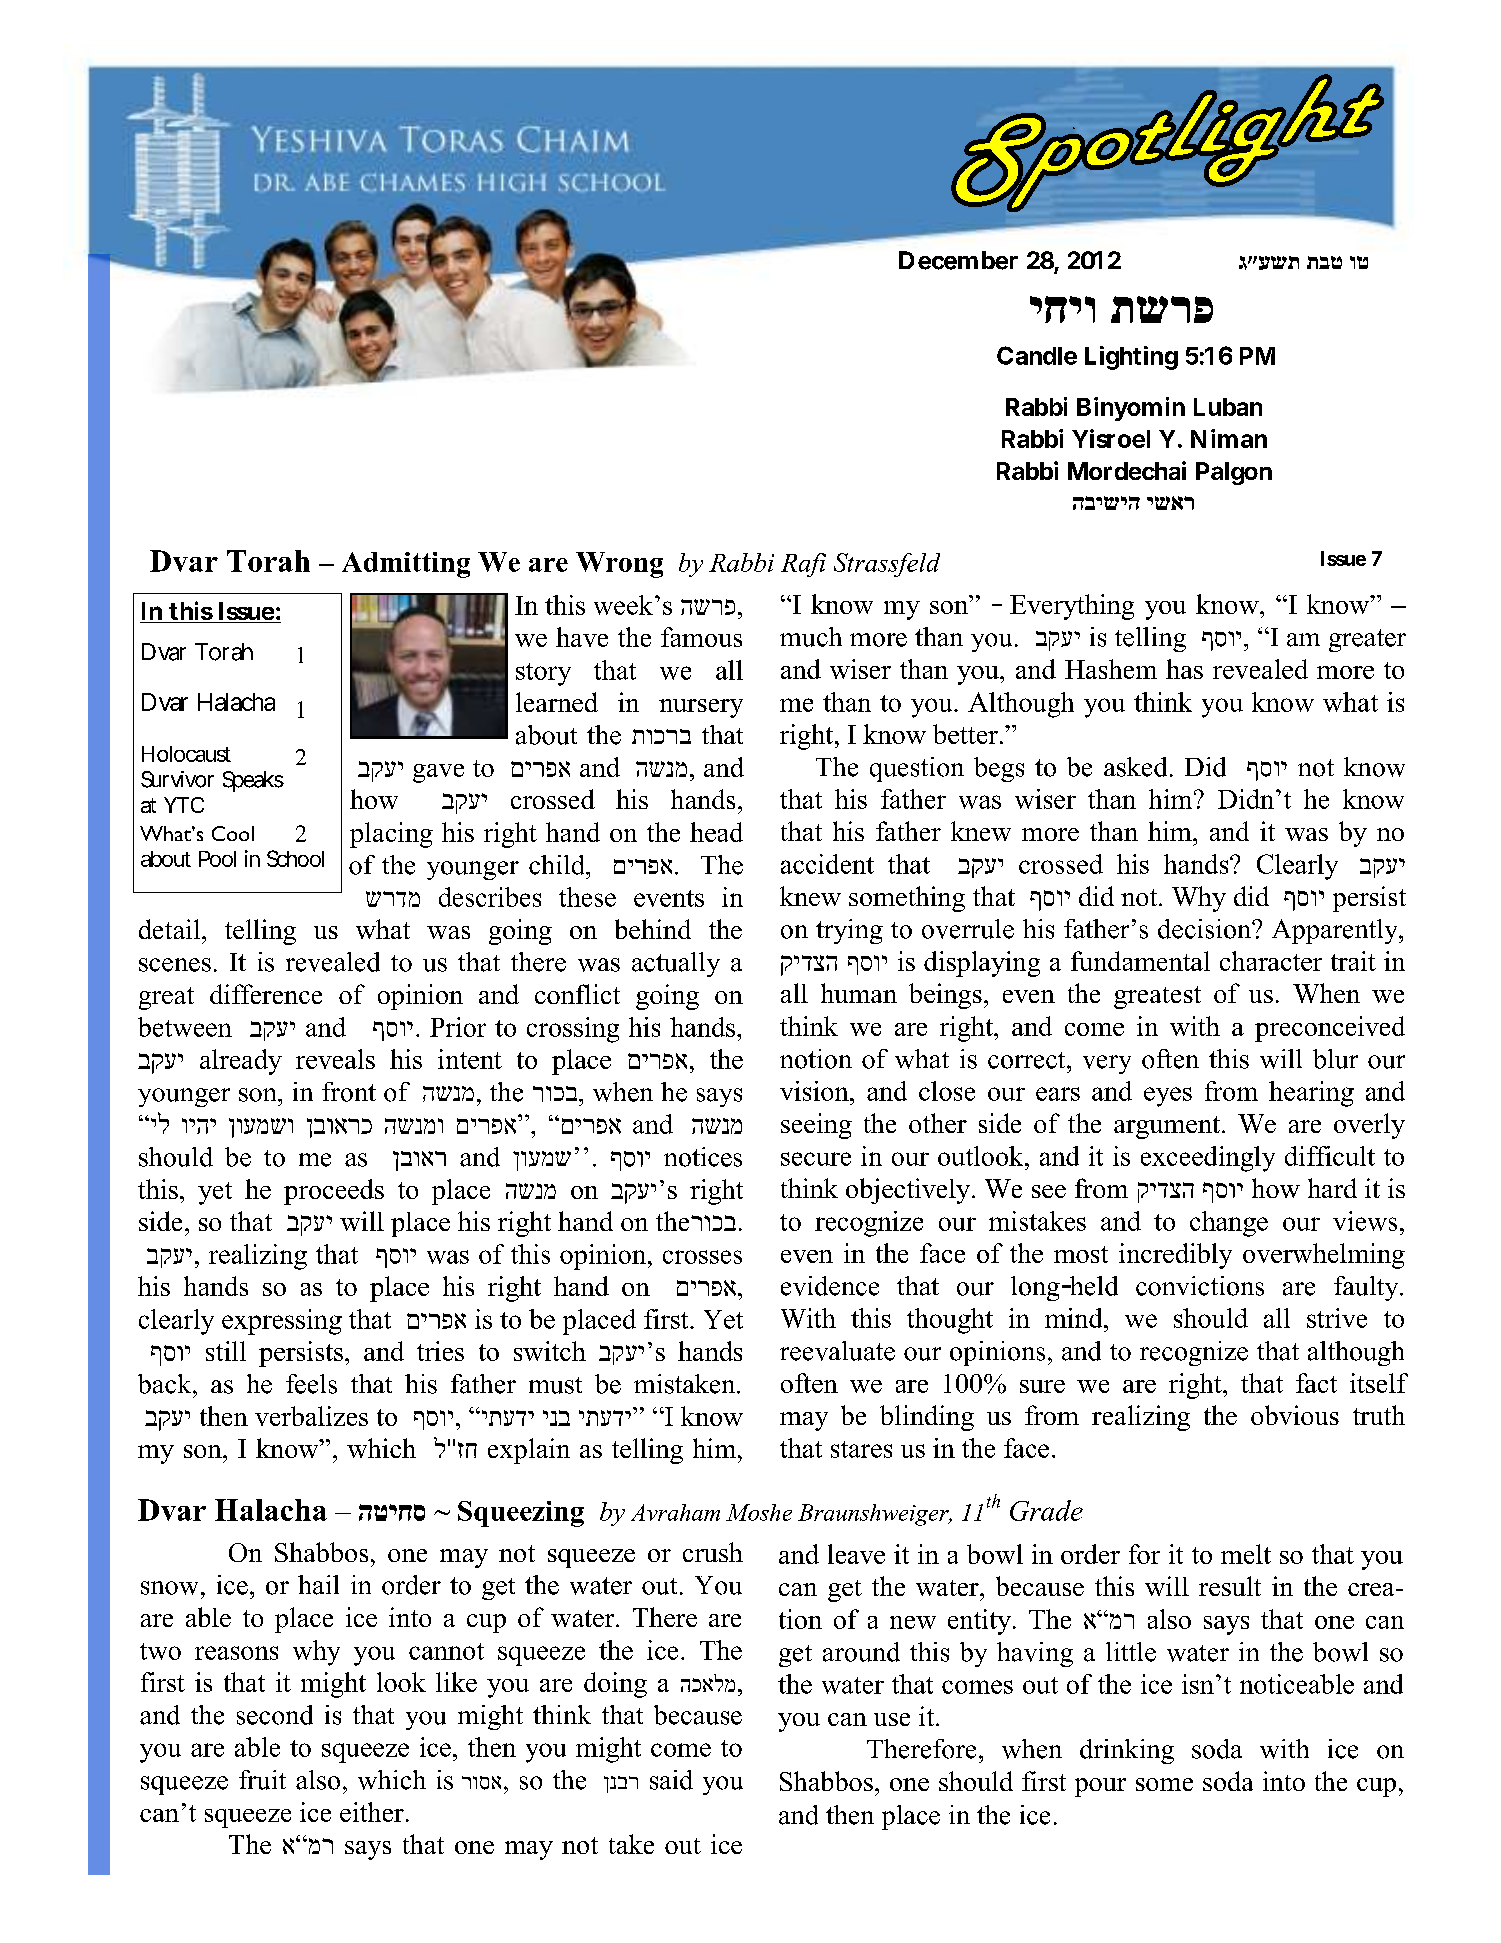 Image resolution: width=1501 pixels, height=1943 pixels. Describe the element at coordinates (335, 1059) in the screenshot. I see `reveals` at that location.
